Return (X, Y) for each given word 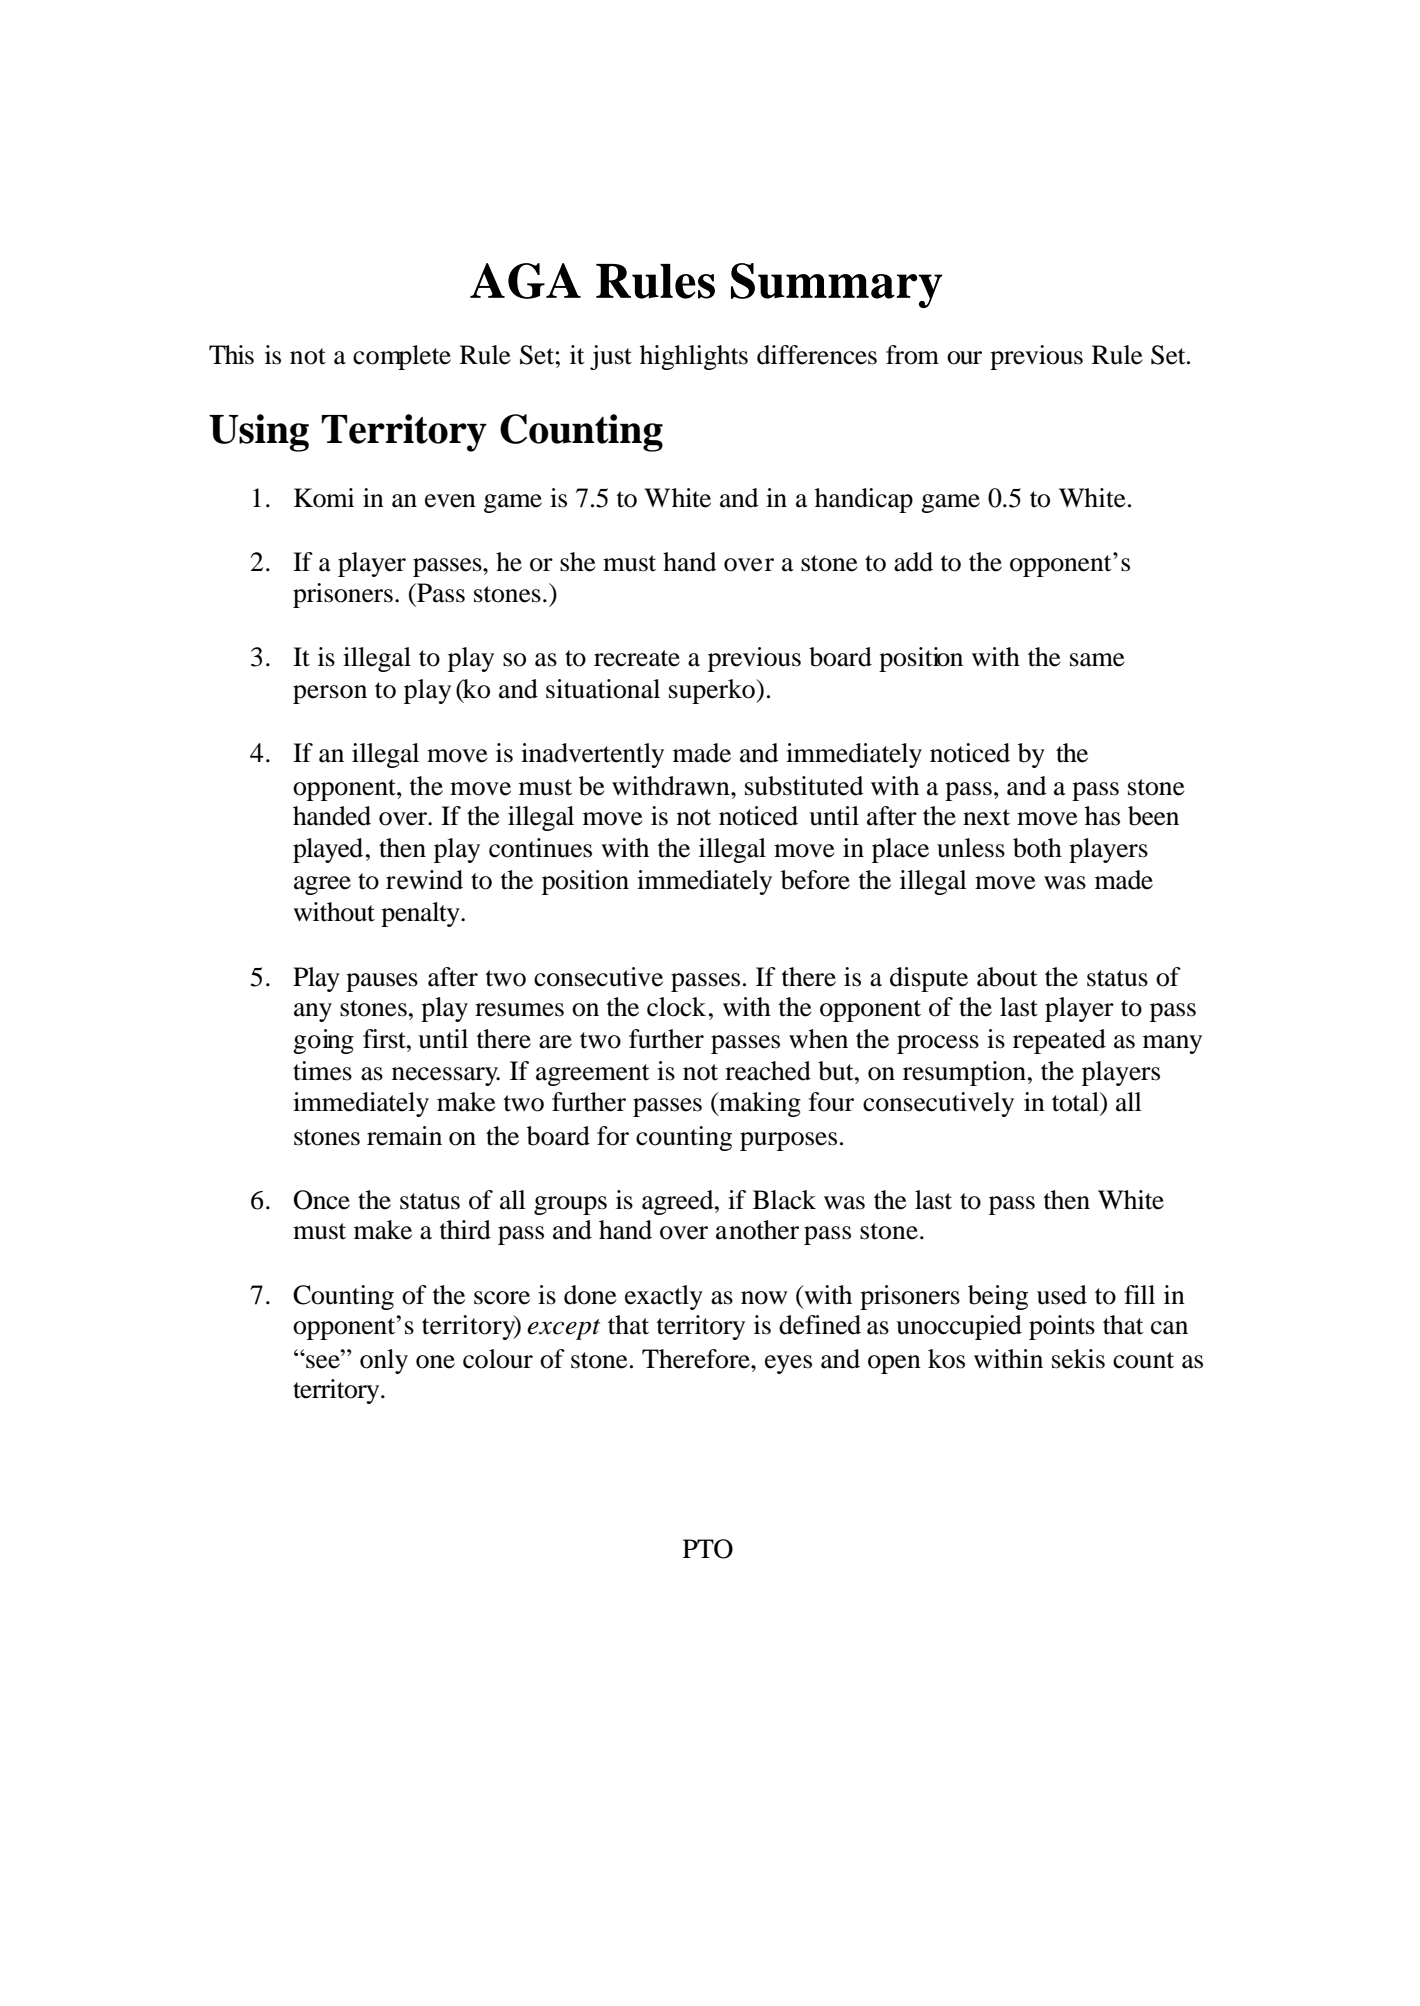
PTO (708, 1549)
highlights (694, 357)
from (912, 355)
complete (402, 357)
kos (946, 1359)
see (323, 1361)
